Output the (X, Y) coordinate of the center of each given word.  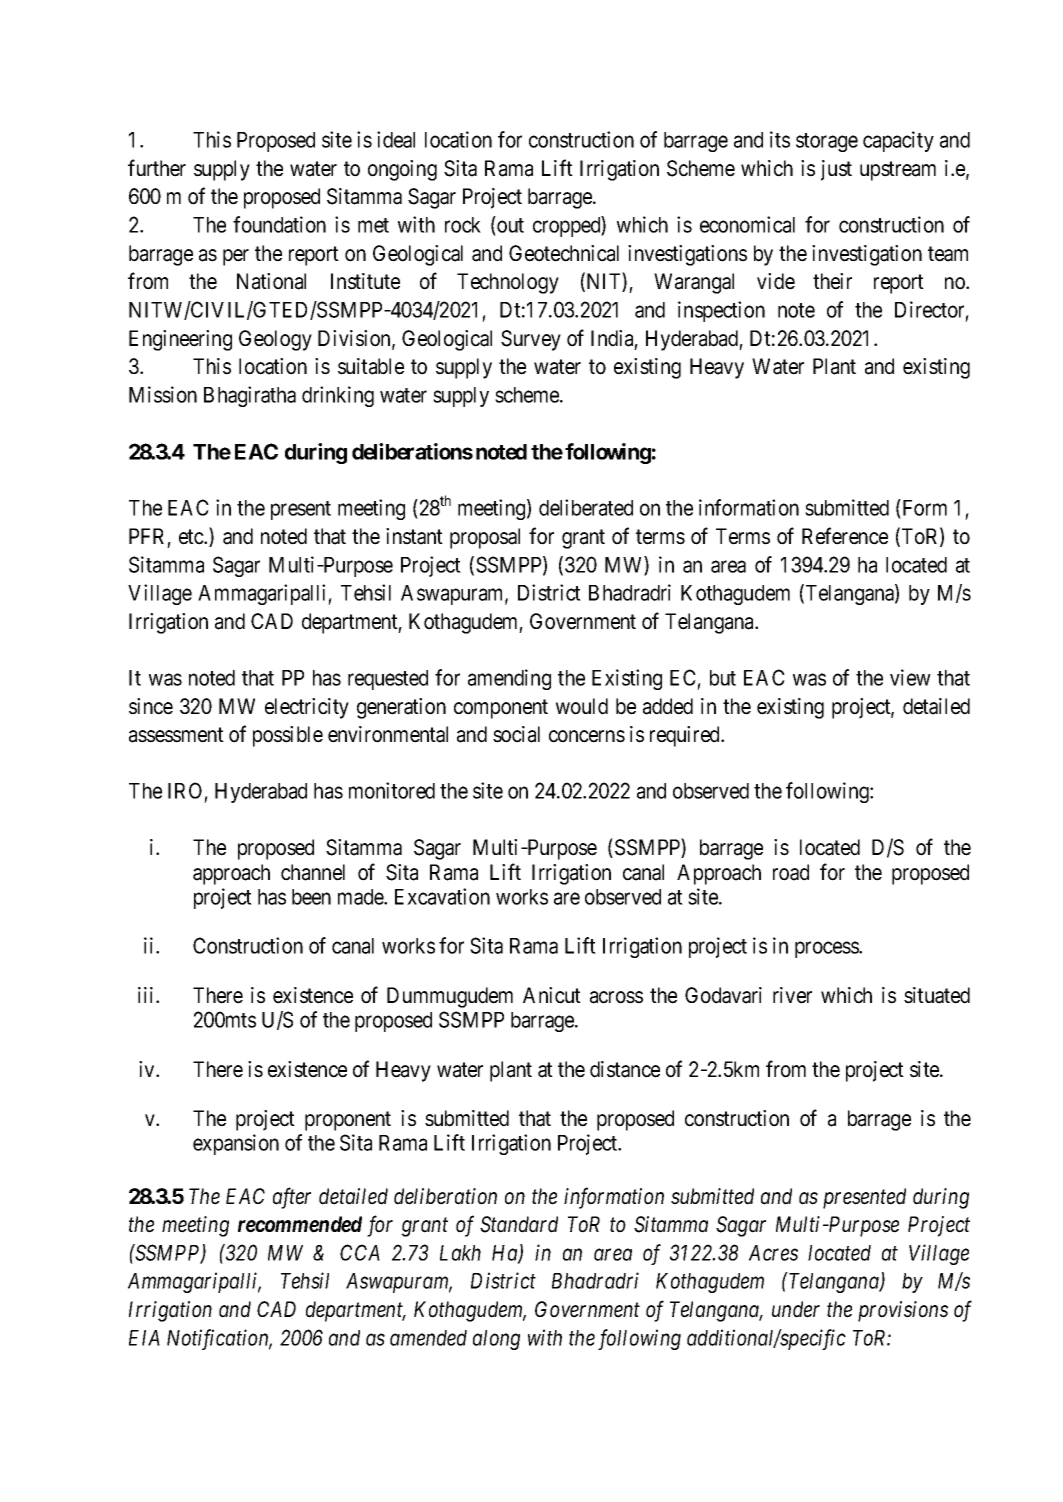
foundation (279, 224)
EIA (144, 1338)
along (496, 1340)
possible (288, 736)
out (509, 227)
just (836, 170)
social (516, 734)
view (910, 677)
